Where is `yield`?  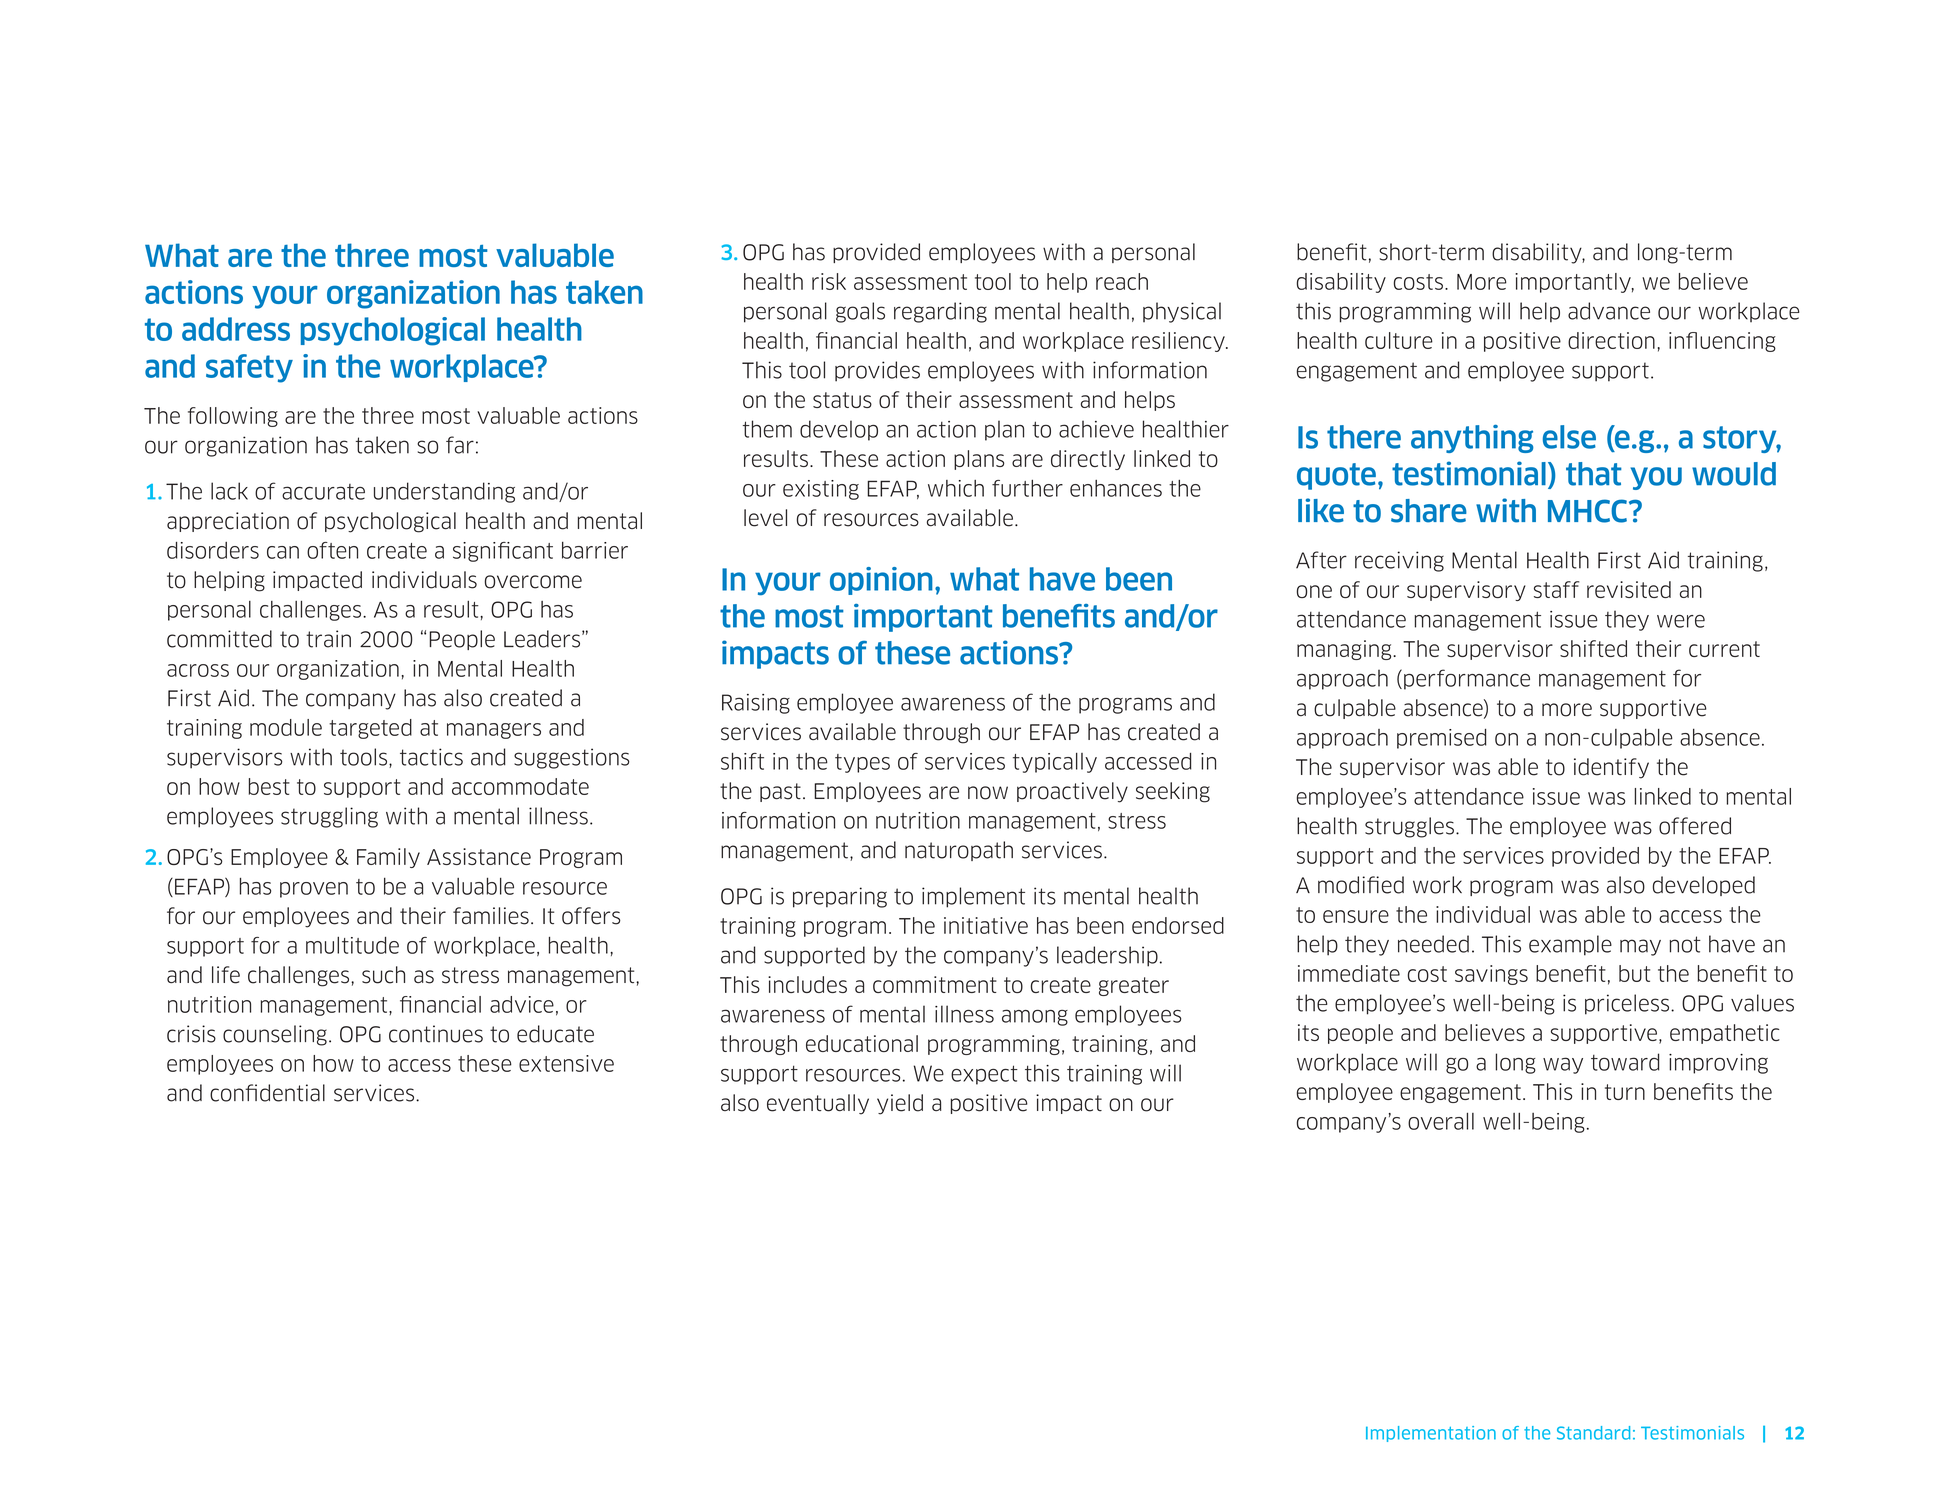 yield is located at coordinates (900, 1104).
